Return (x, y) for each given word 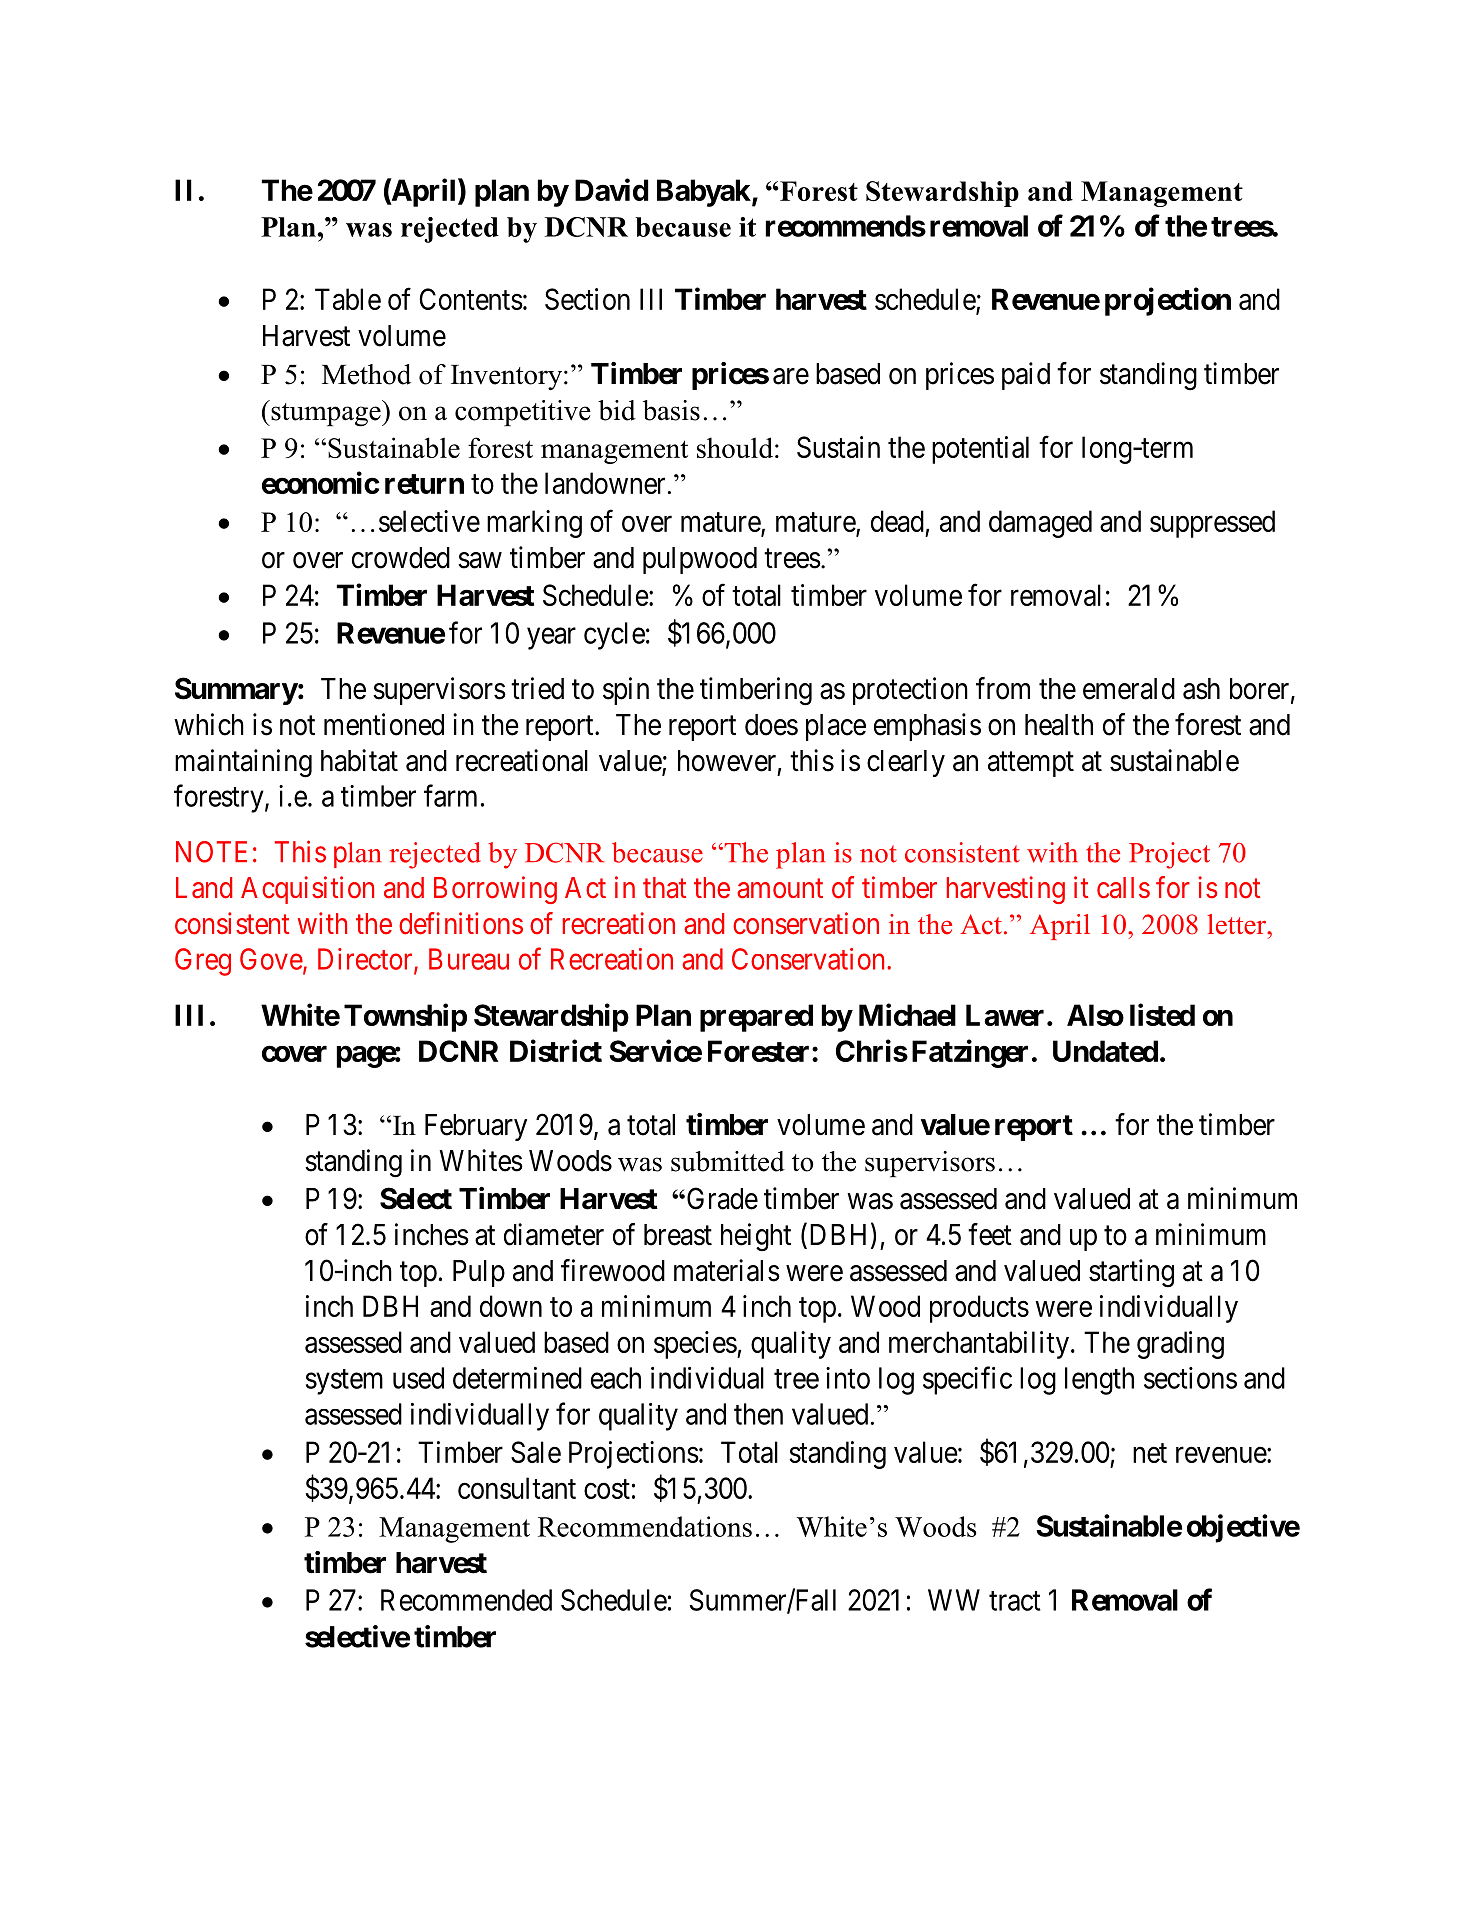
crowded (401, 558)
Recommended (466, 1600)
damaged (1040, 524)
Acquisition (307, 890)
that (665, 888)
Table (348, 299)
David (611, 189)
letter (1238, 924)
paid (1026, 376)
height (756, 1237)
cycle (614, 636)
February (476, 1127)
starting (1131, 1273)
